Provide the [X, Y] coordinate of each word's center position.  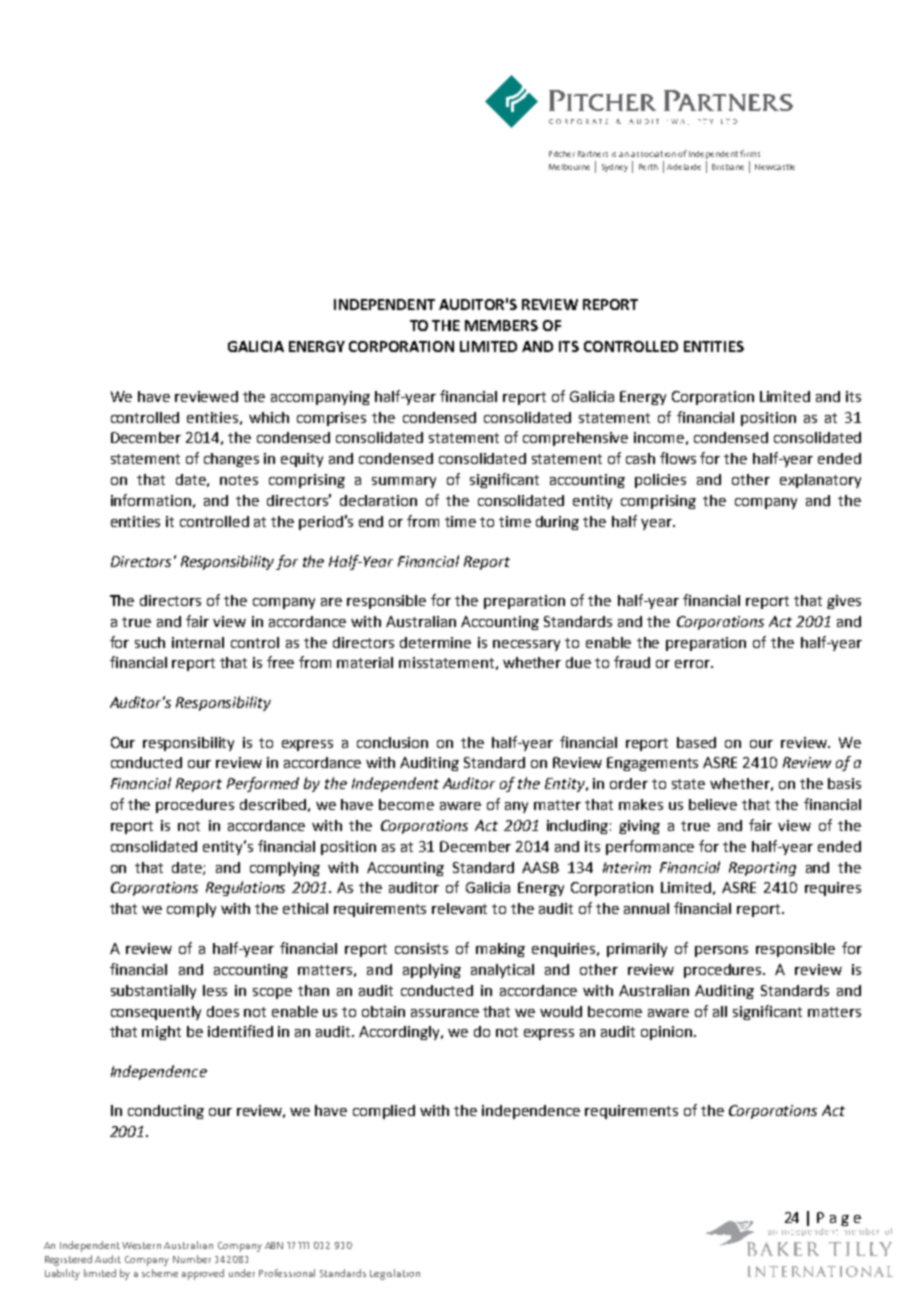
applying [432, 971]
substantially [153, 992]
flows [678, 458]
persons [721, 951]
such [150, 642]
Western [141, 1245]
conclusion [392, 742]
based [696, 742]
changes [231, 460]
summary [404, 482]
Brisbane [728, 167]
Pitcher [562, 154]
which [269, 417]
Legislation [395, 1274]
